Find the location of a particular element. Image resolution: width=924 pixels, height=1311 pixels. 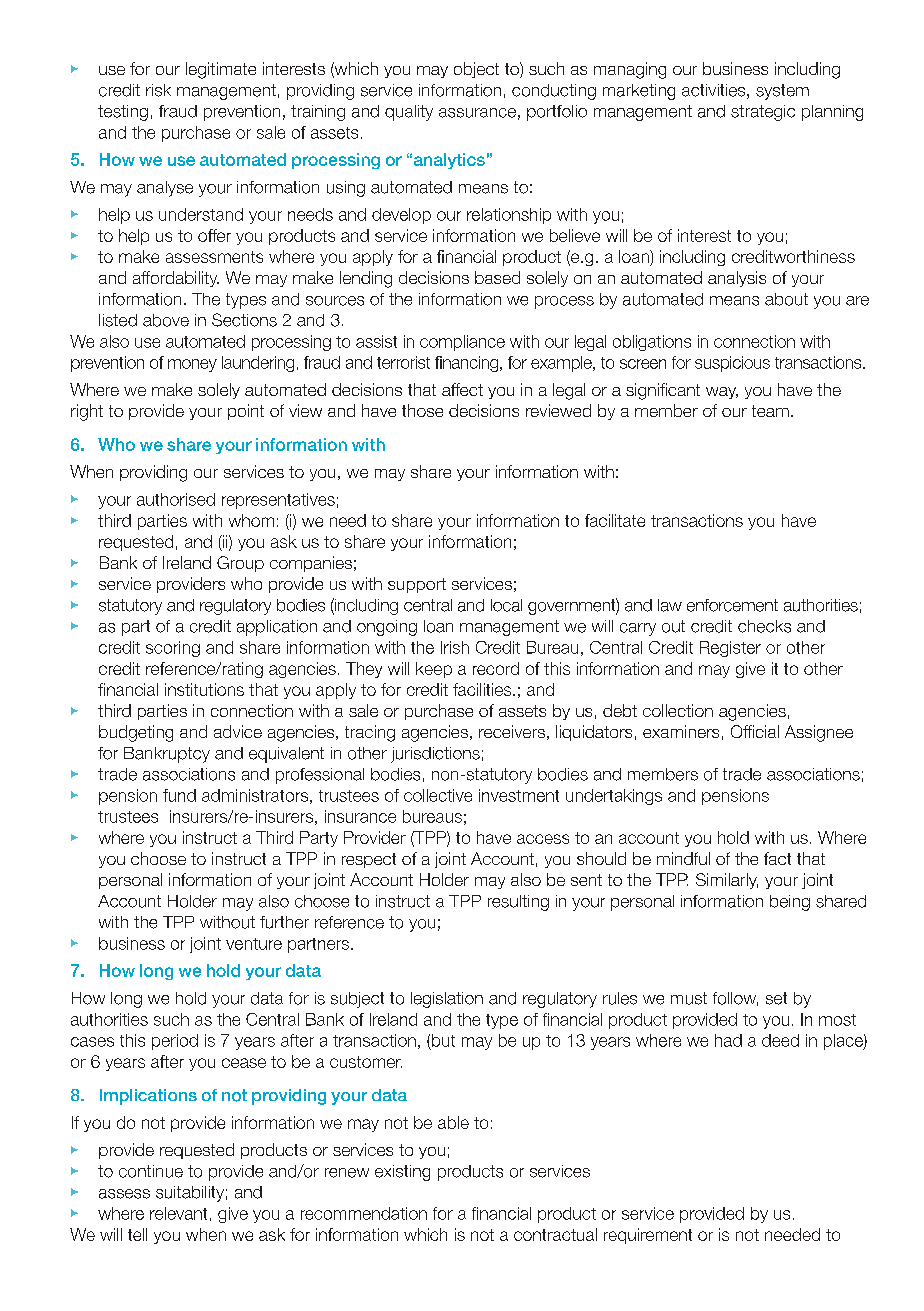

Register is located at coordinates (730, 649).
